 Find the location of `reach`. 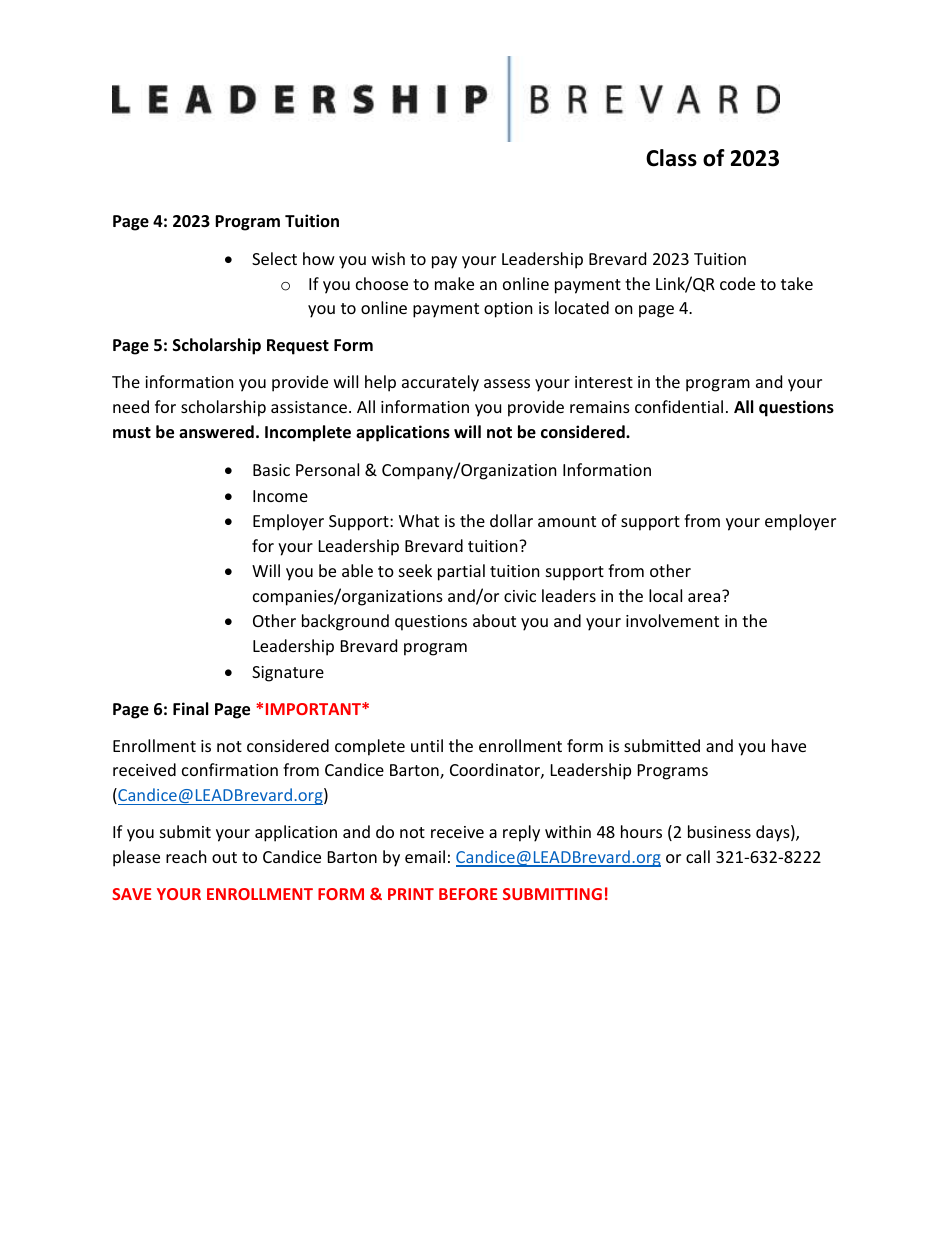

reach is located at coordinates (186, 856).
